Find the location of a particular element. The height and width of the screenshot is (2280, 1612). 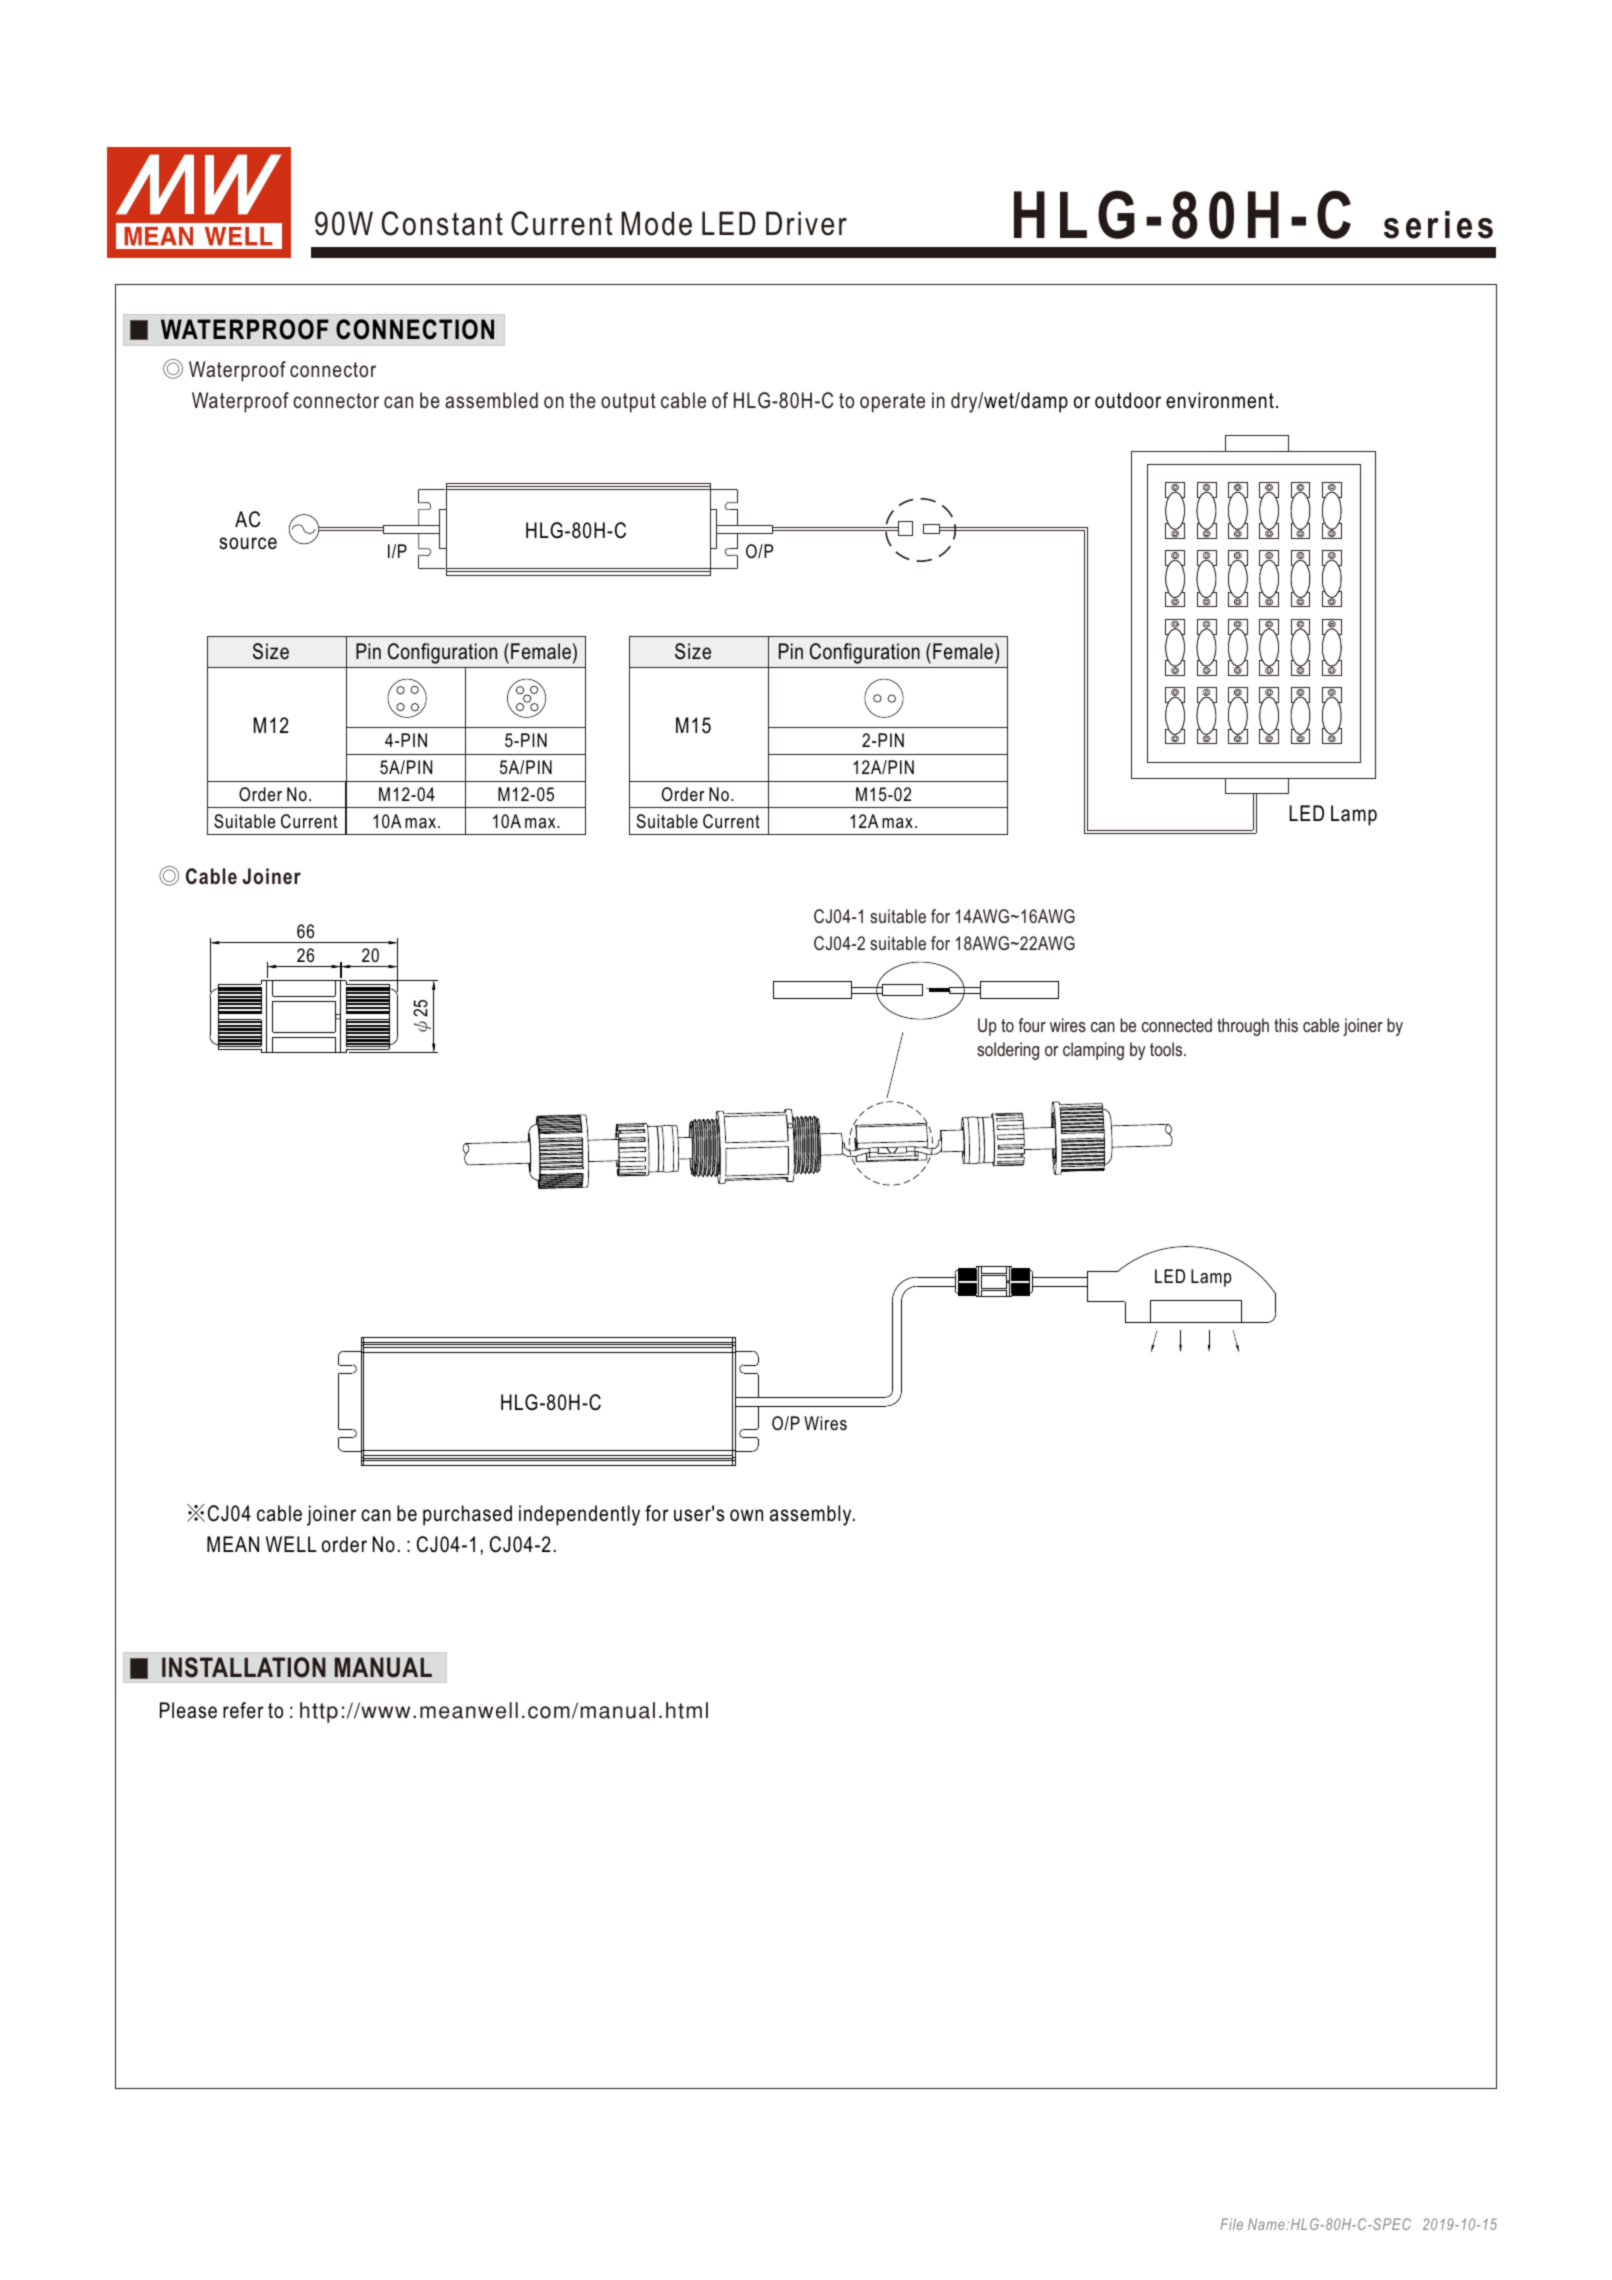

File is located at coordinates (1231, 2224).
